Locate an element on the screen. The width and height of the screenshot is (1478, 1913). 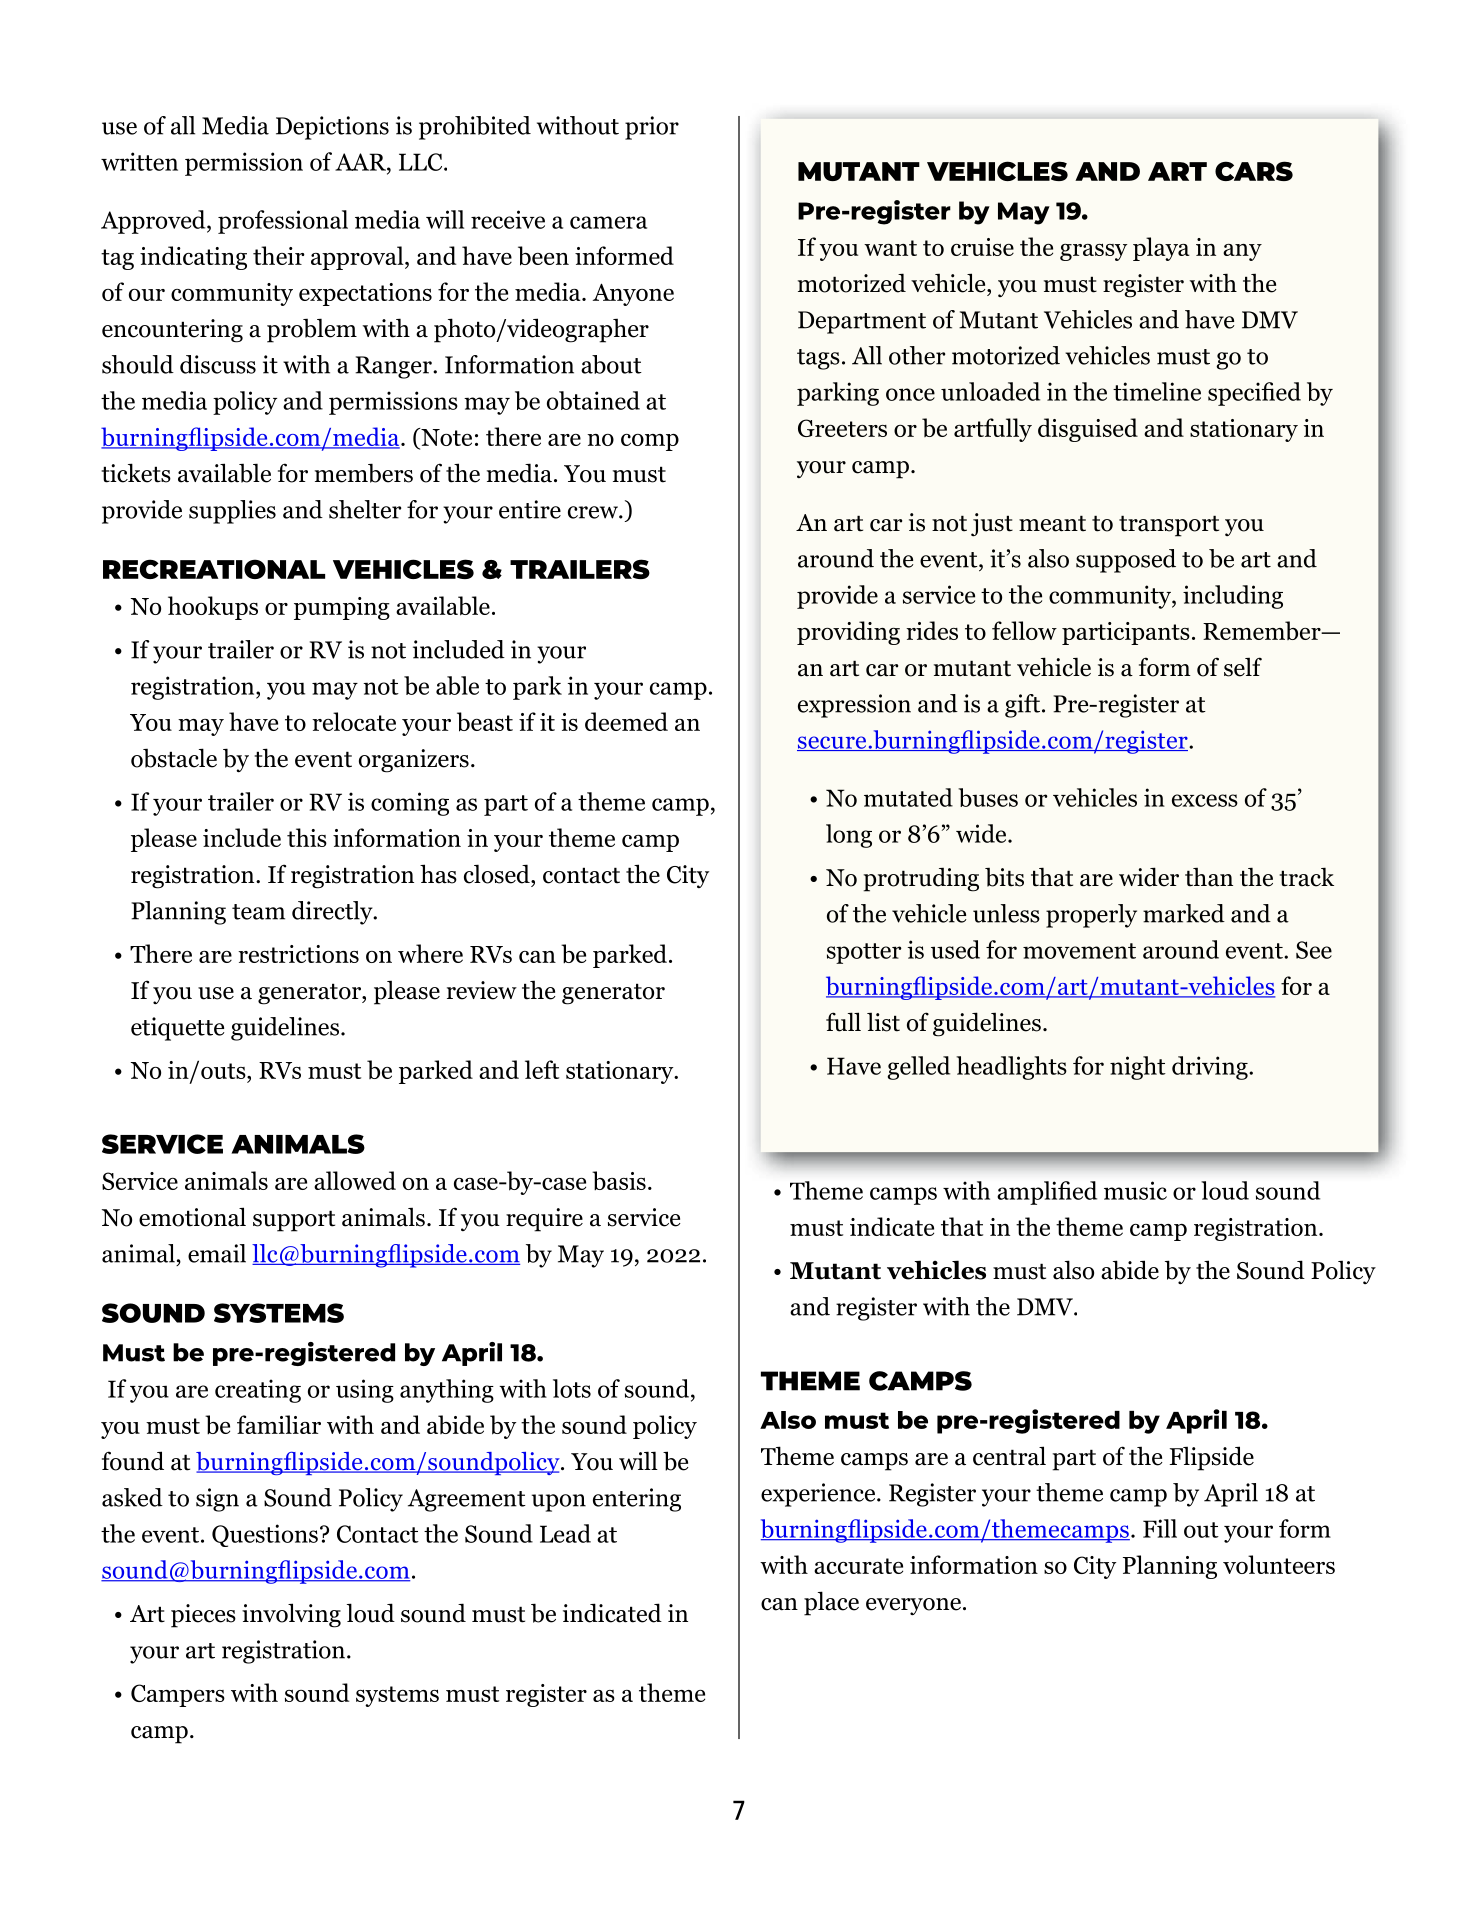
professional is located at coordinates (283, 222).
